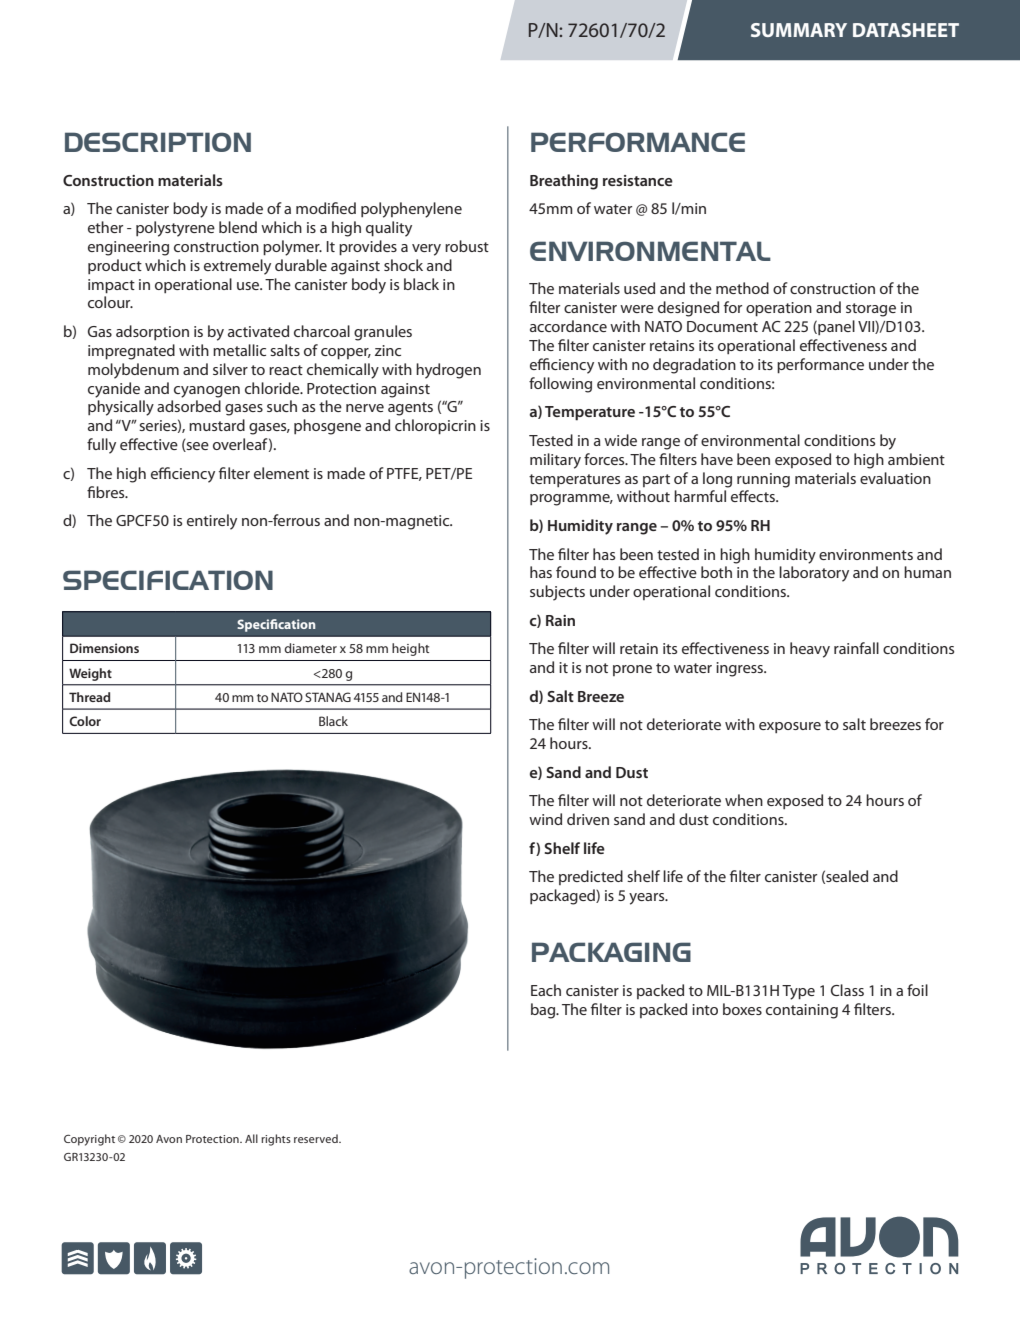 The height and width of the screenshot is (1336, 1020). What do you see at coordinates (158, 142) in the screenshot?
I see `DESCRIPTION` at bounding box center [158, 142].
